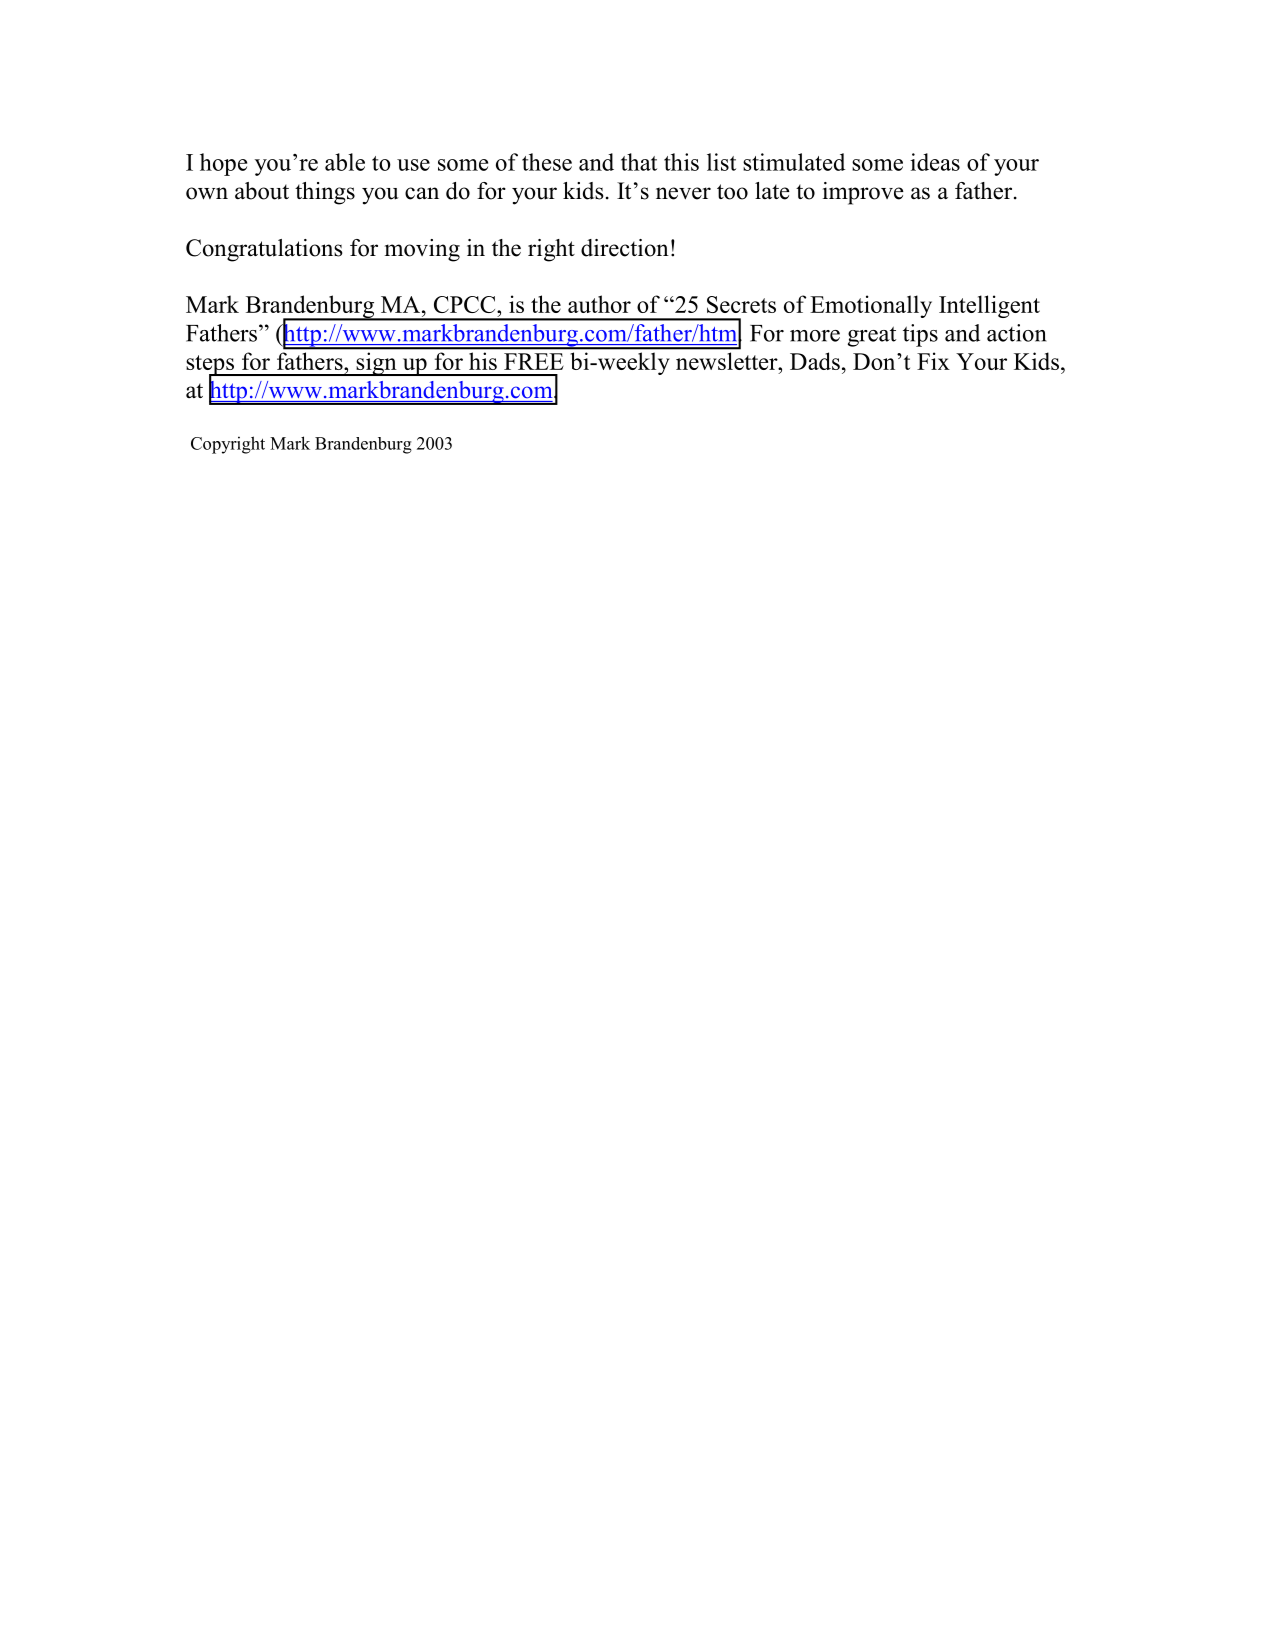 The image size is (1261, 1632). What do you see at coordinates (534, 361) in the image?
I see `FREE` at bounding box center [534, 361].
